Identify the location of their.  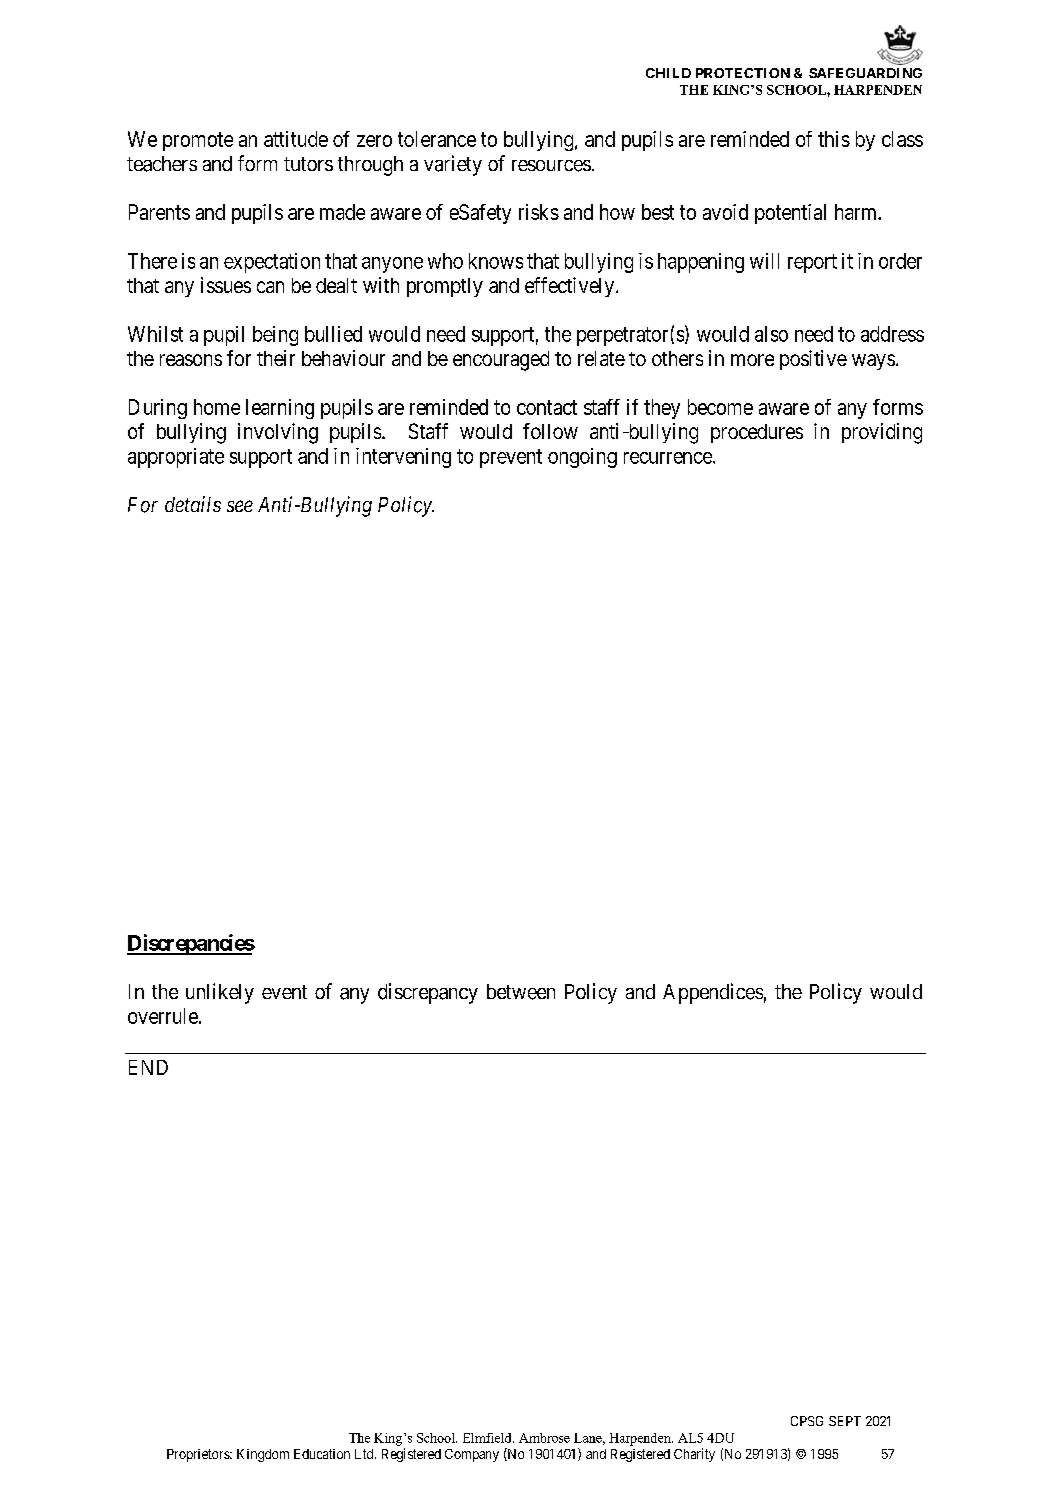
(276, 358).
